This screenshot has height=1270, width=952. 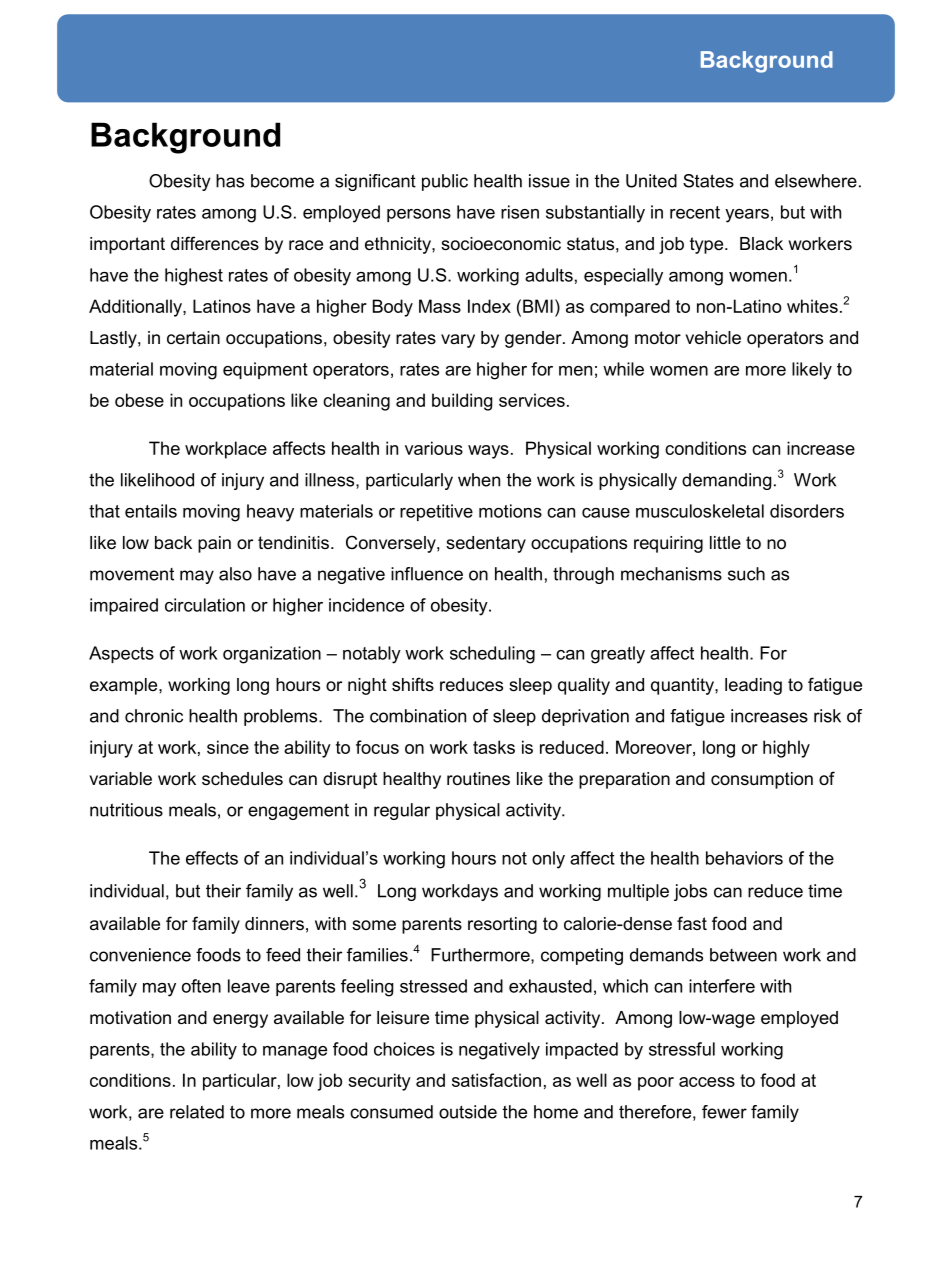 What do you see at coordinates (700, 511) in the screenshot?
I see `musculoskeletal` at bounding box center [700, 511].
